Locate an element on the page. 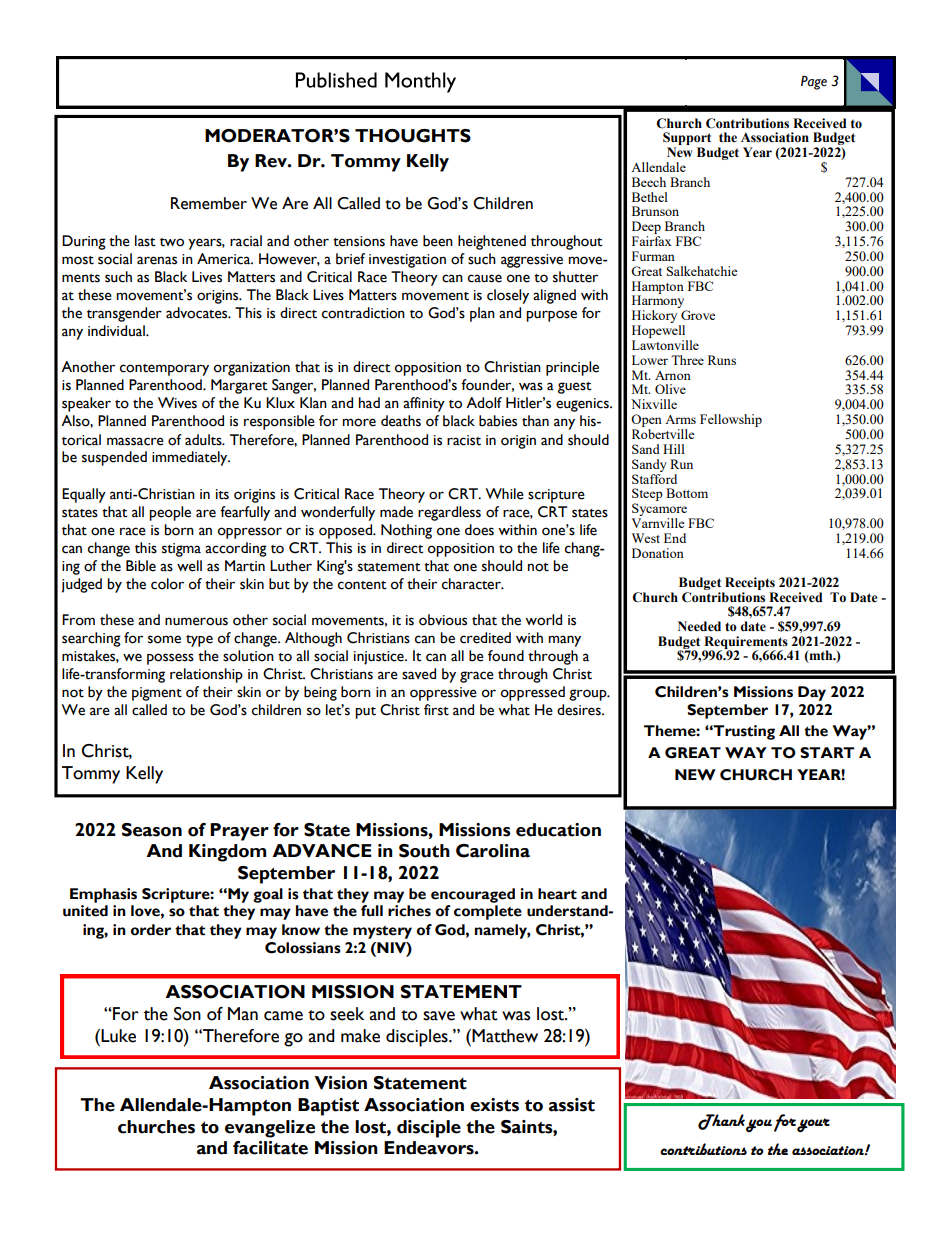 The image size is (952, 1233). Remember is located at coordinates (209, 203).
